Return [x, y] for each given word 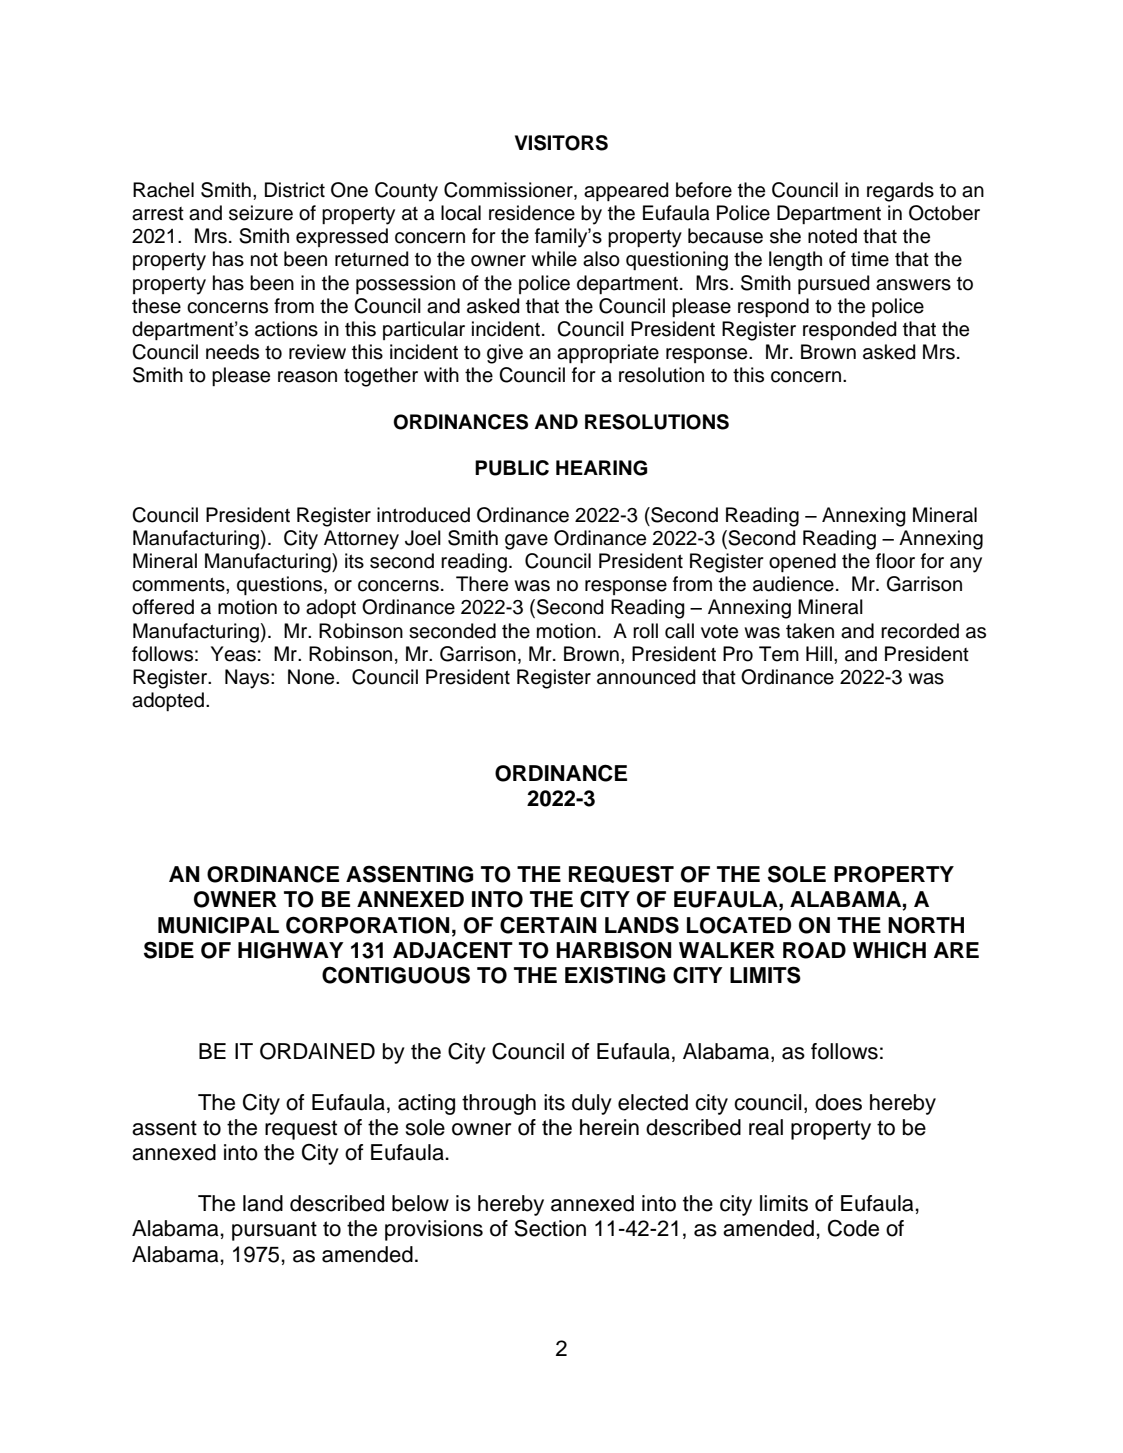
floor [895, 561]
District [295, 190]
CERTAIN [548, 925]
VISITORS [561, 143]
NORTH [926, 925]
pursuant [274, 1231]
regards [900, 192]
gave [526, 542]
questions [281, 585]
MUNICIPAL [218, 925]
